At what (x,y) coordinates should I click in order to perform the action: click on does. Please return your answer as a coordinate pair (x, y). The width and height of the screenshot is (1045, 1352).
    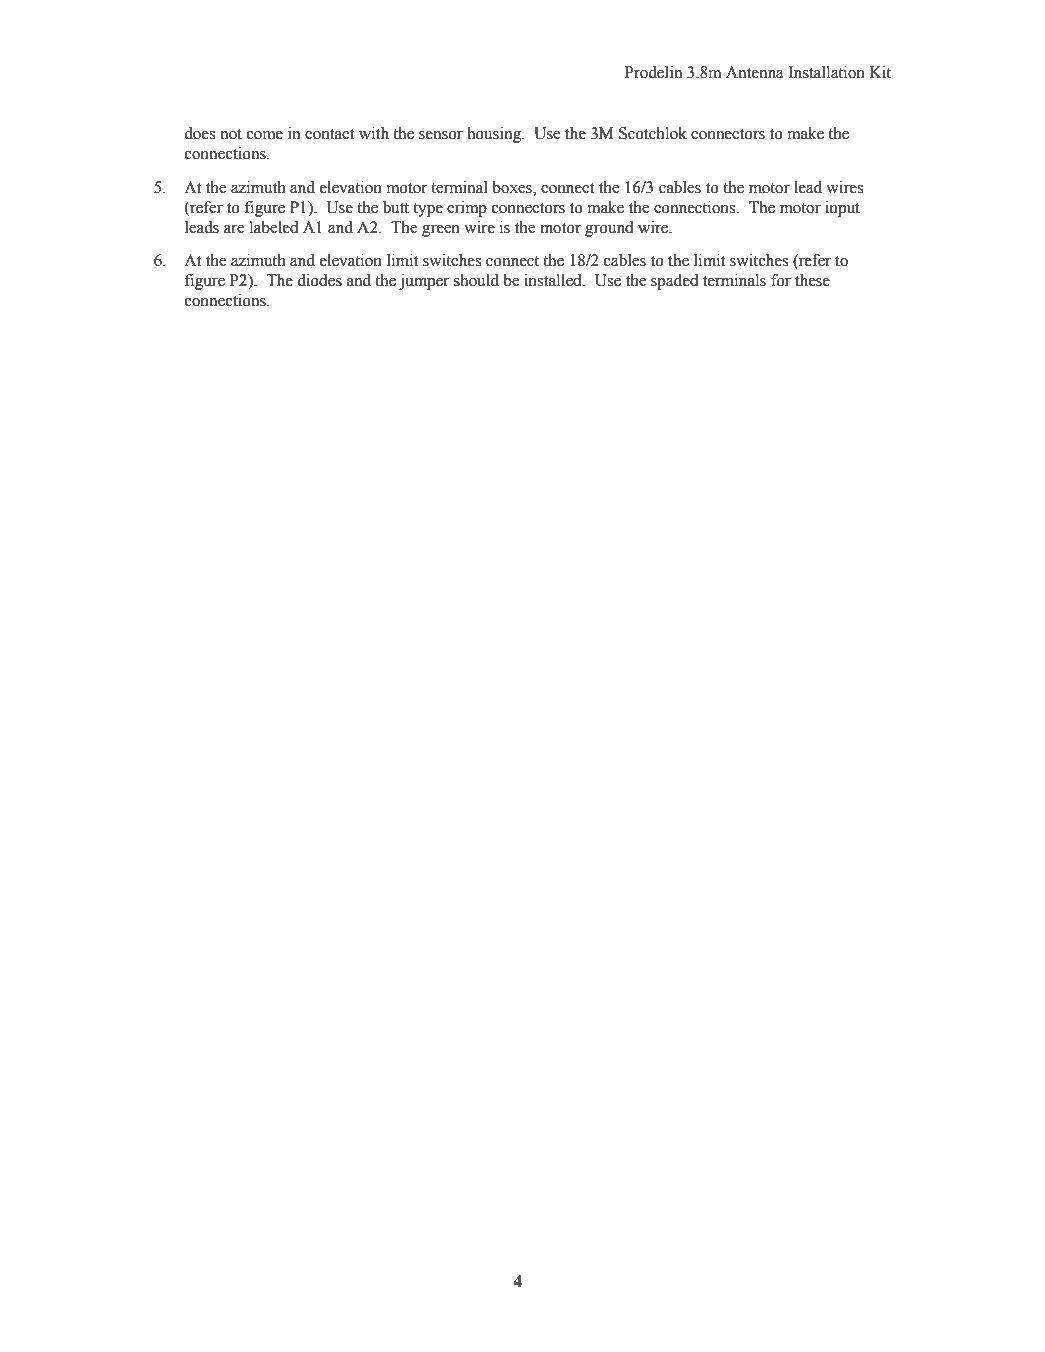
    Looking at the image, I should click on (199, 133).
